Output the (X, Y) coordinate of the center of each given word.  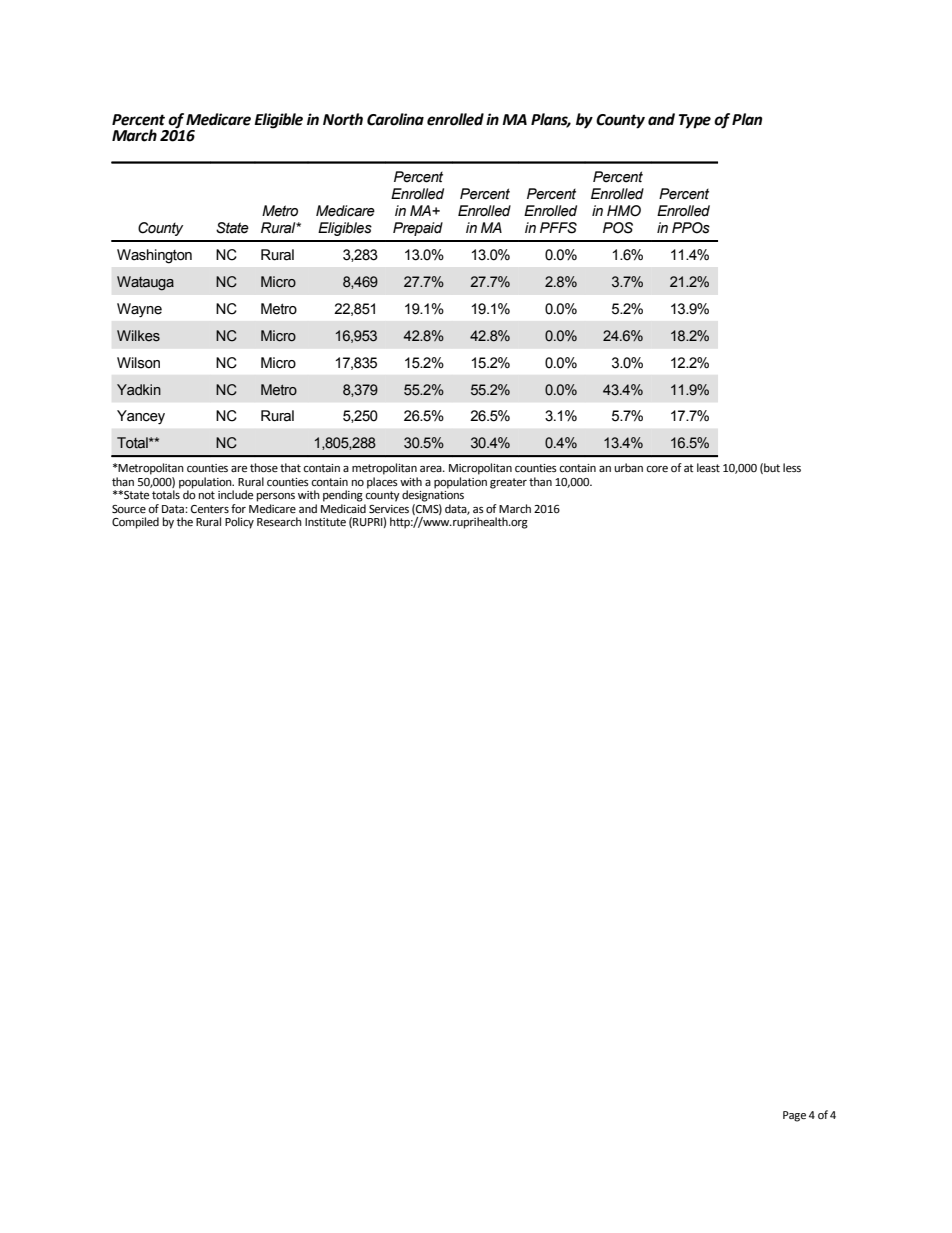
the (185, 522)
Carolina (395, 119)
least (708, 468)
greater (508, 483)
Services (389, 509)
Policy (239, 523)
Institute (325, 522)
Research (279, 522)
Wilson (138, 363)
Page (794, 1116)
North (343, 119)
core (657, 469)
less (792, 467)
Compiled (135, 523)
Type (695, 121)
